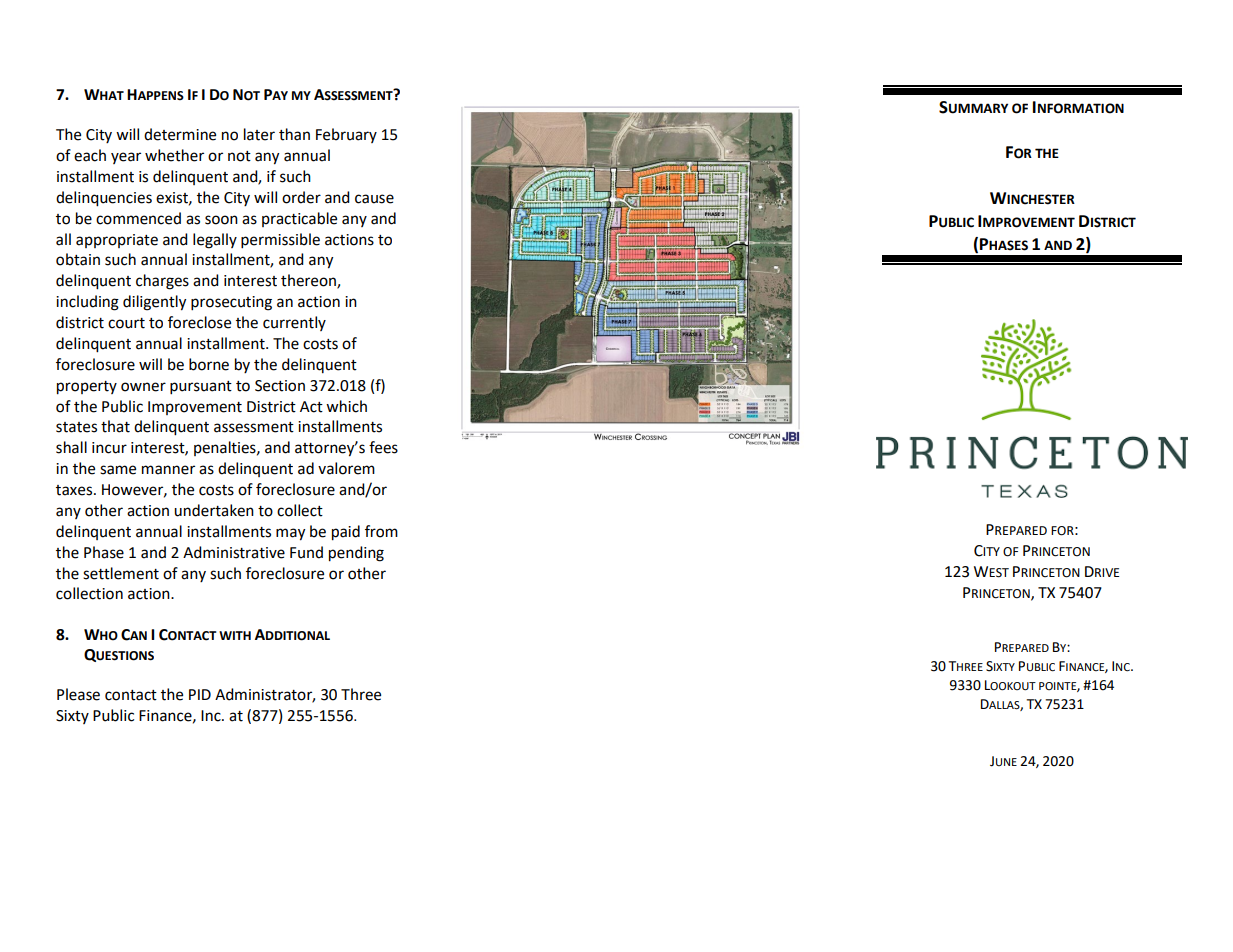 This screenshot has height=952, width=1233. What do you see at coordinates (309, 281) in the screenshot?
I see `thereon` at bounding box center [309, 281].
